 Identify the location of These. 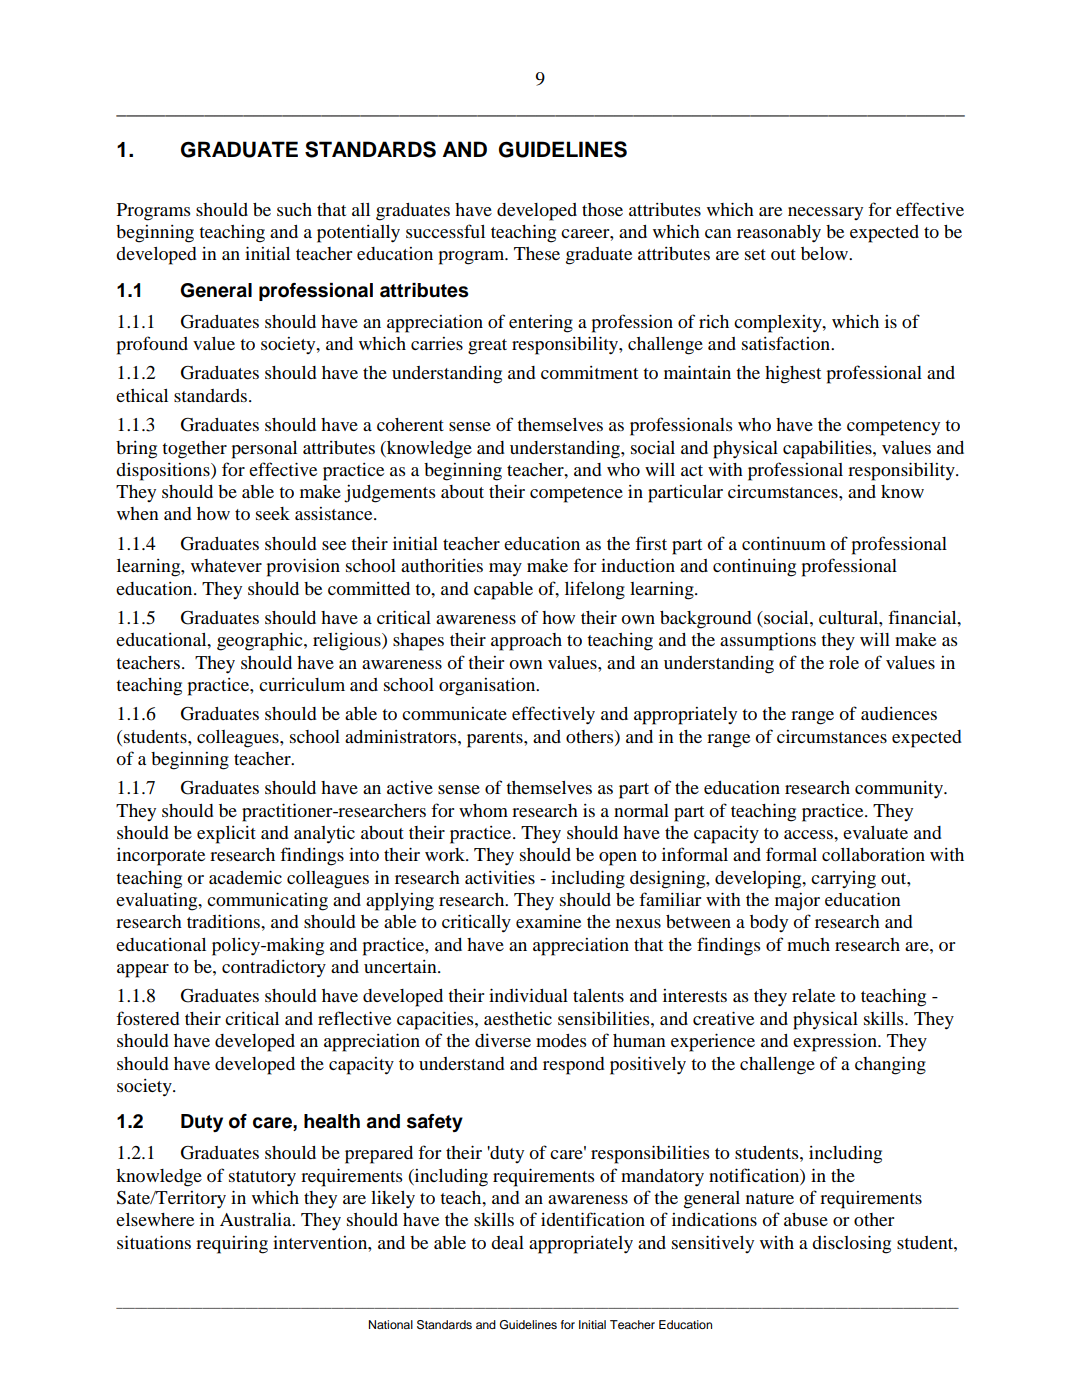
(537, 253).
